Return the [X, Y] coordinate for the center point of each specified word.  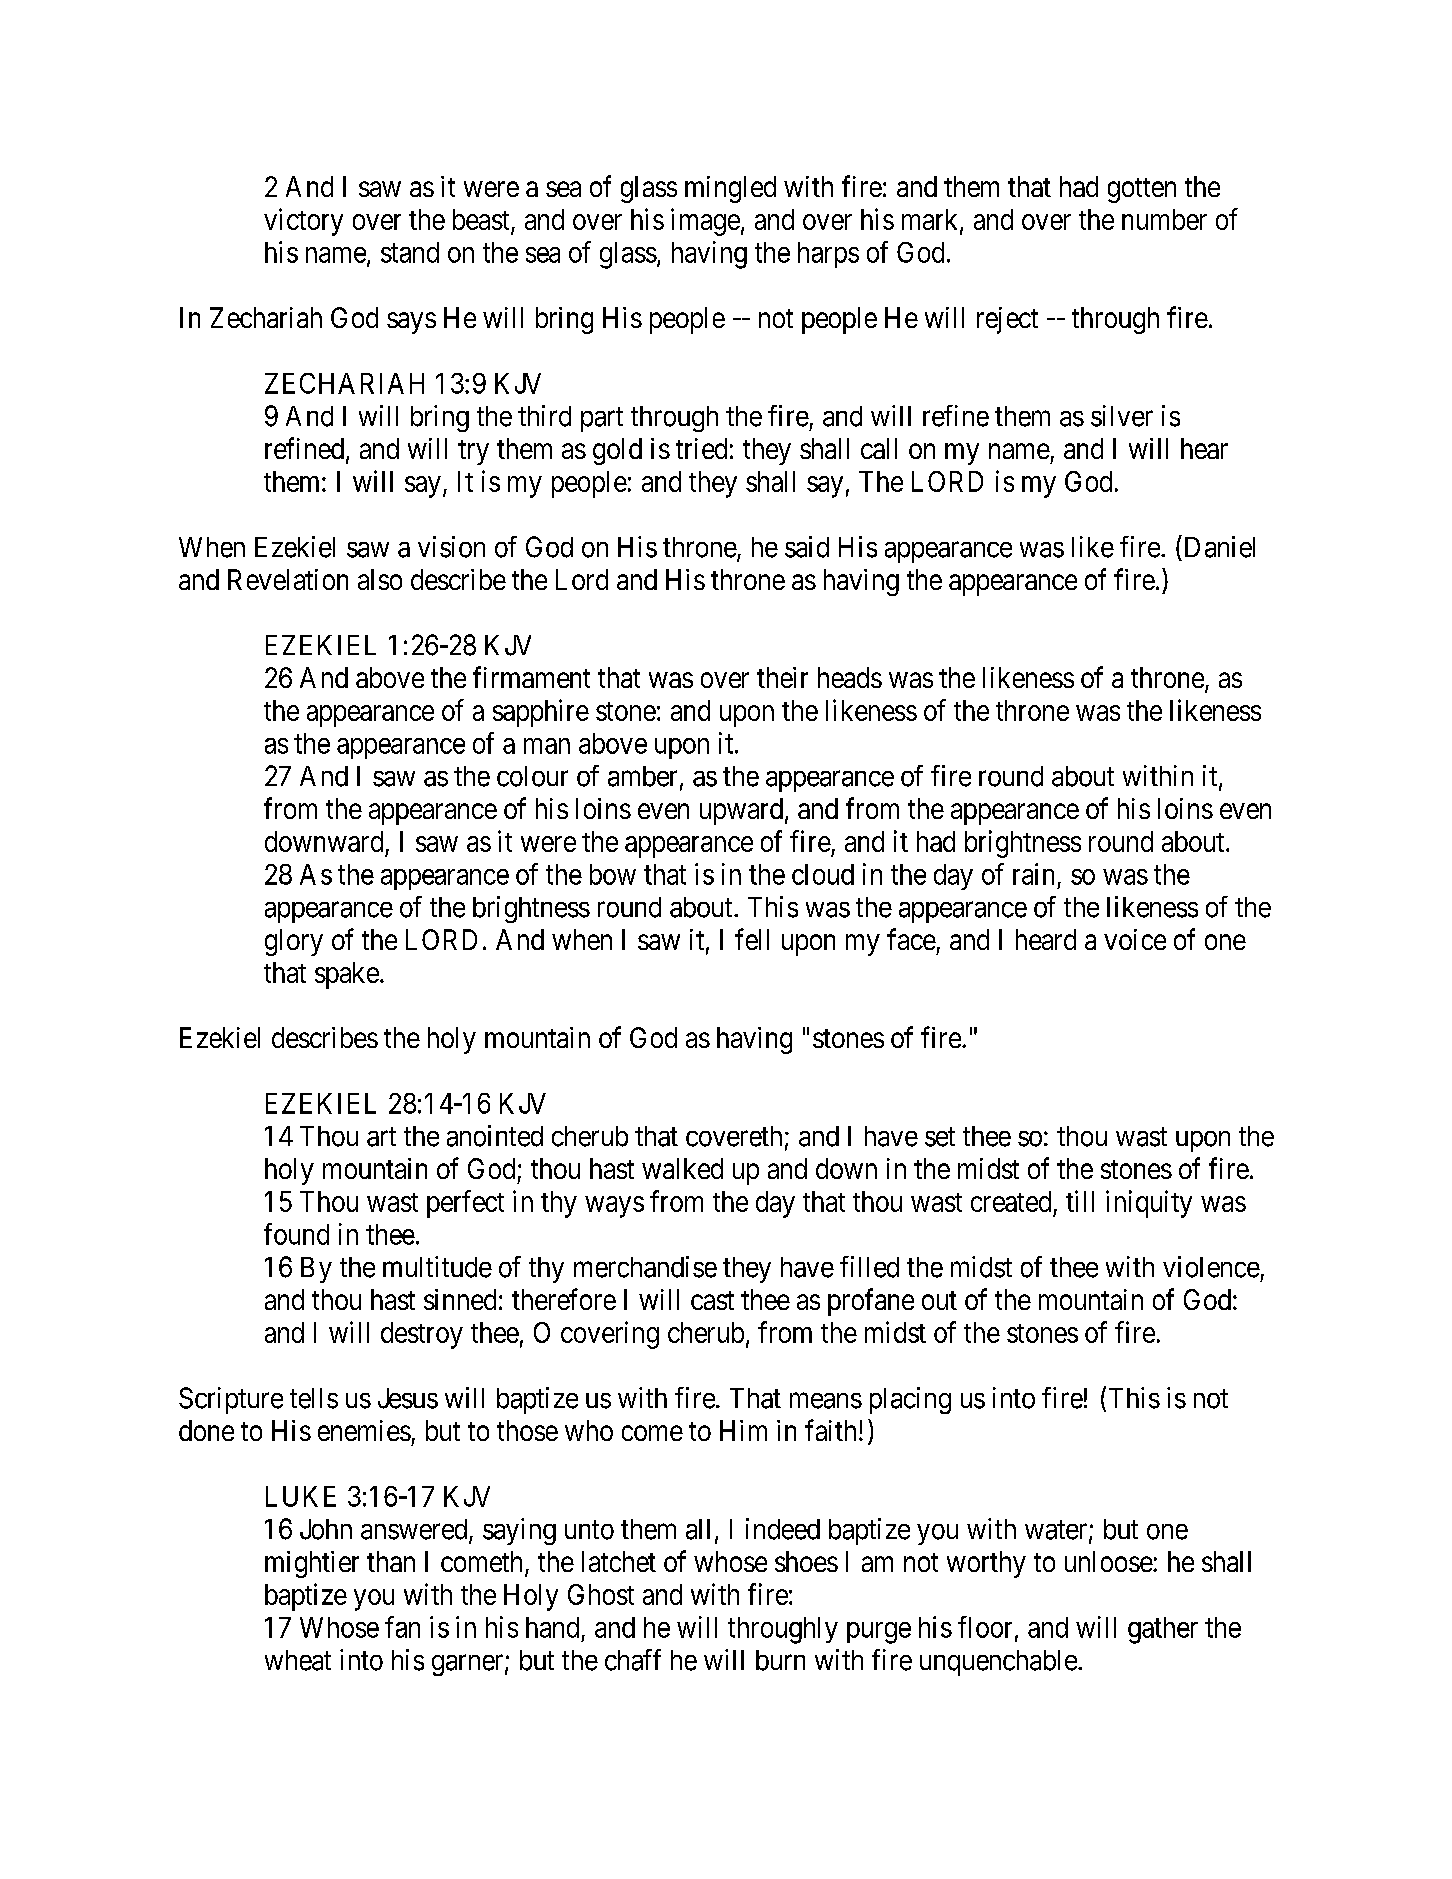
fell [752, 939]
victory [303, 222]
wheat [298, 1660]
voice [1135, 939]
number [1164, 219]
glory [294, 942]
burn [780, 1660]
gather [1163, 1630]
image [705, 222]
